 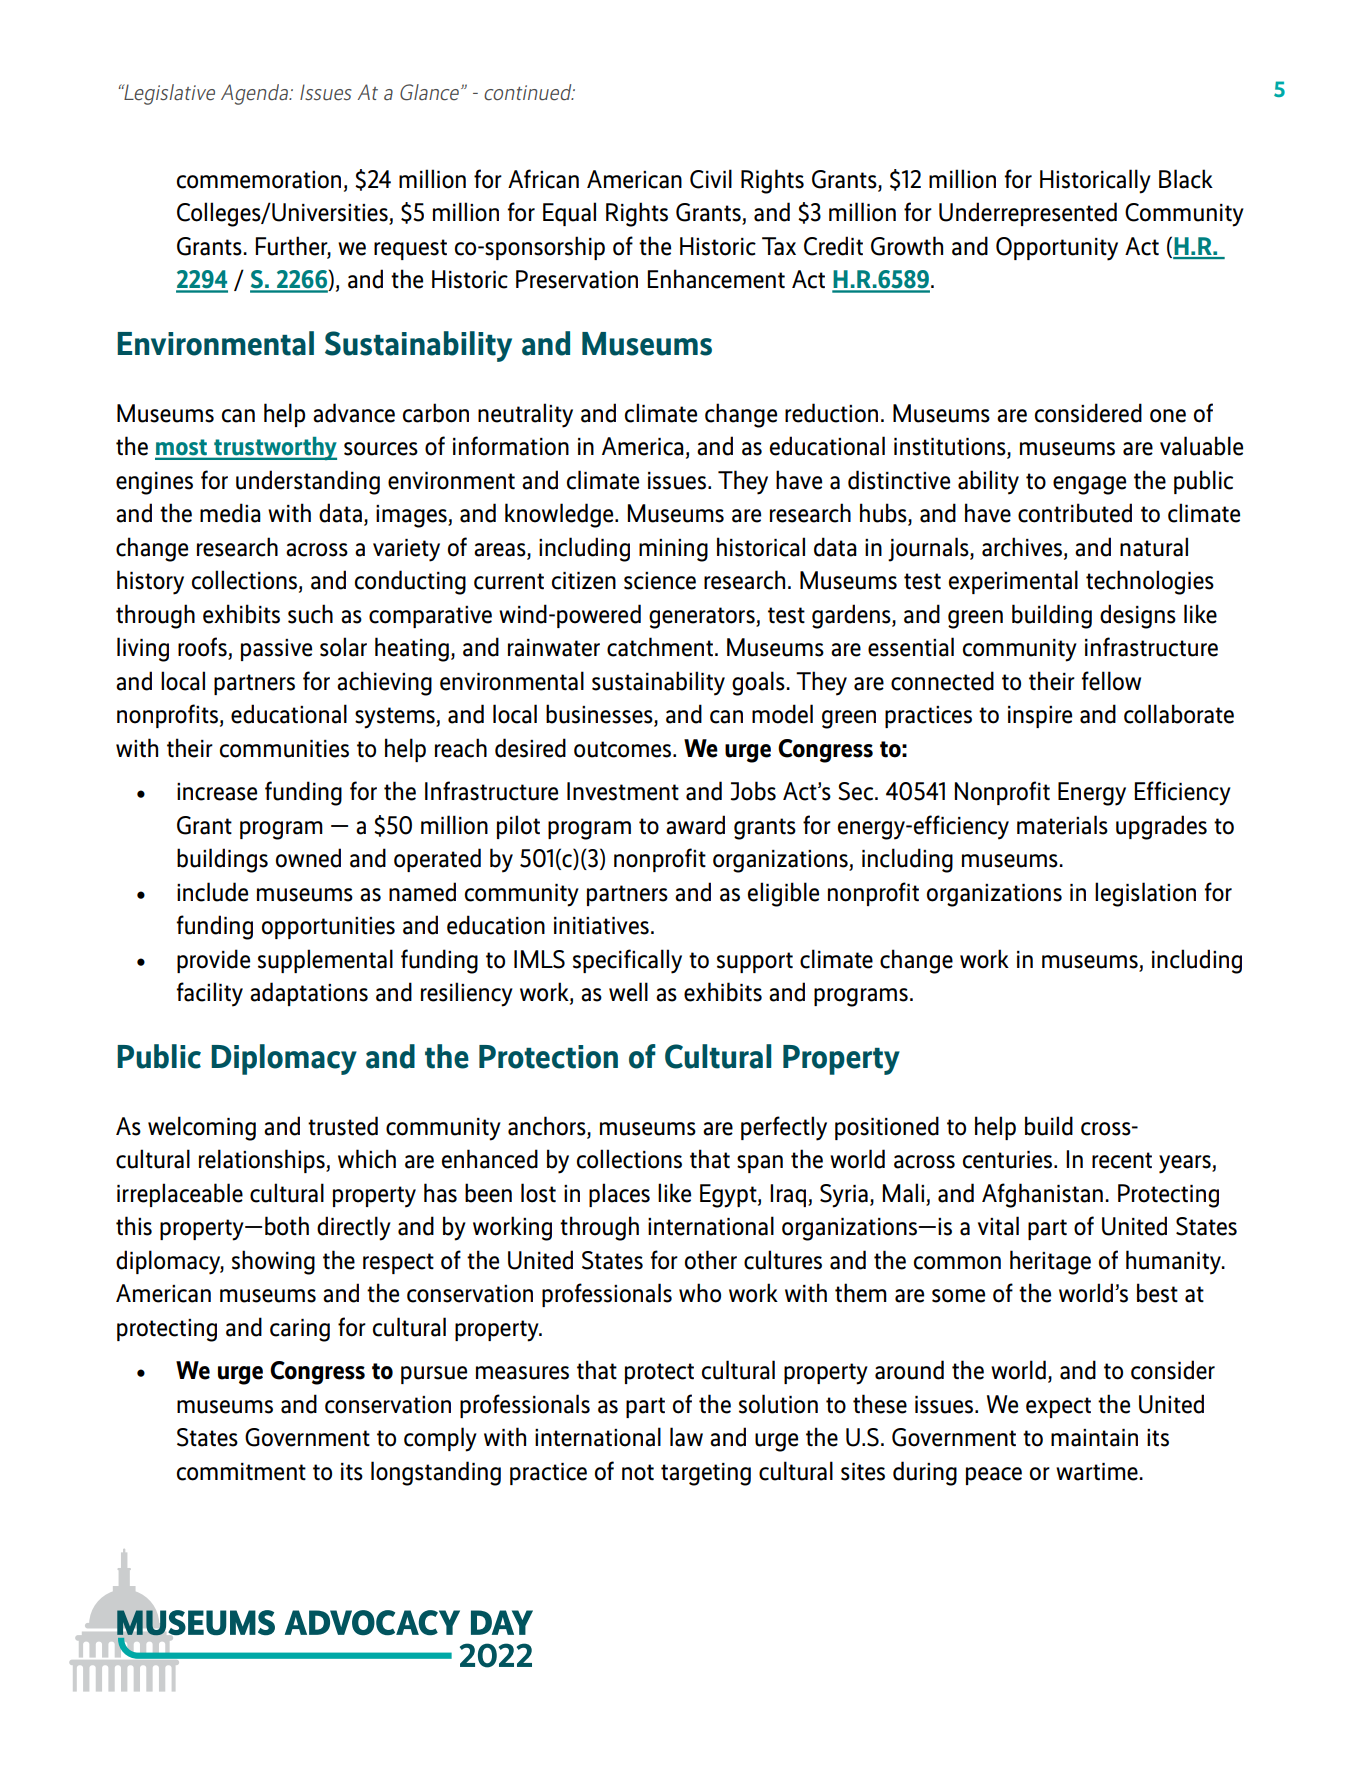 What do you see at coordinates (308, 858) in the page?
I see `owned` at bounding box center [308, 858].
